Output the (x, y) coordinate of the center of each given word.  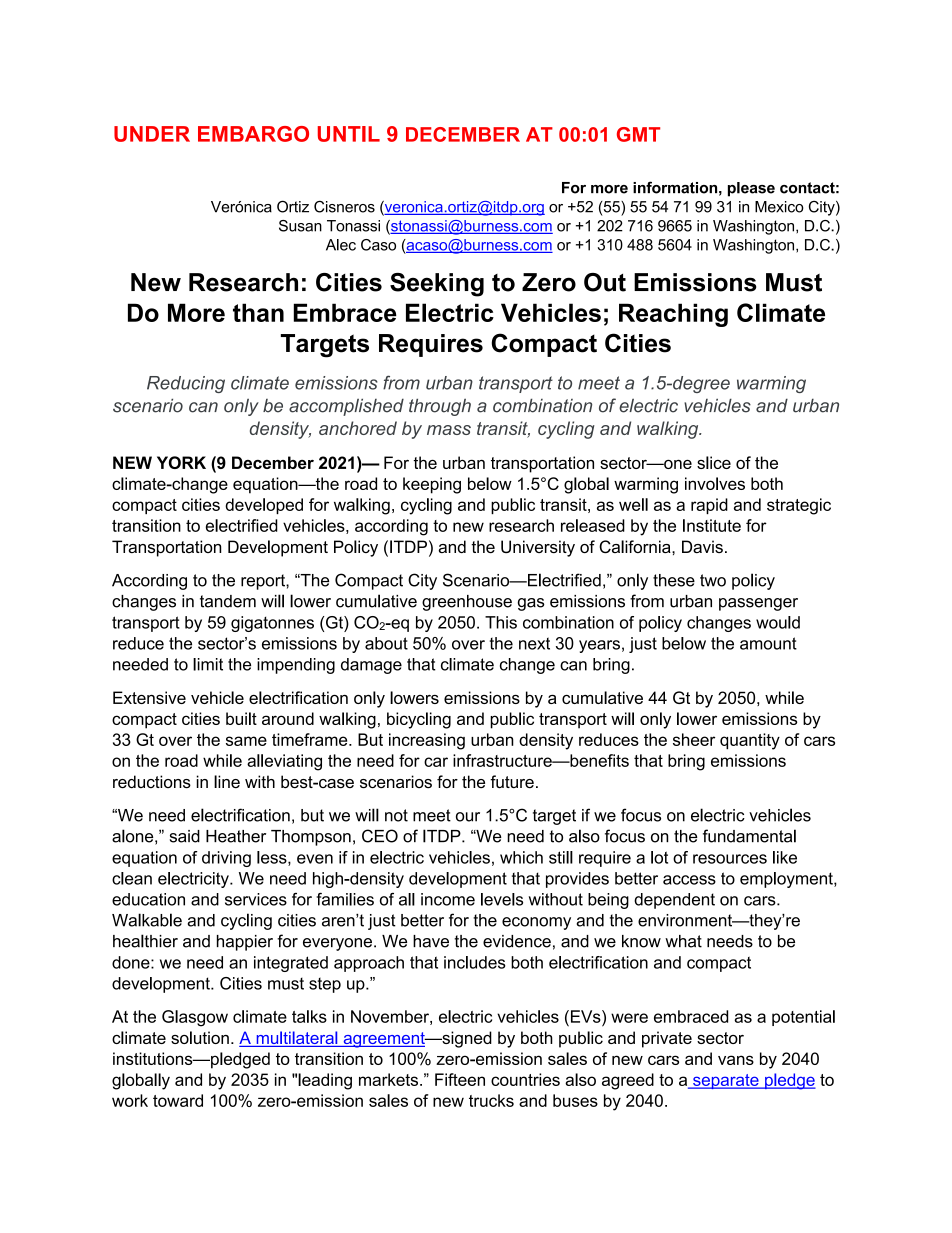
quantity (750, 741)
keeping (432, 485)
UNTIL (349, 134)
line (227, 781)
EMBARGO (253, 134)
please (751, 189)
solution (200, 1037)
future (512, 782)
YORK (181, 462)
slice (714, 462)
